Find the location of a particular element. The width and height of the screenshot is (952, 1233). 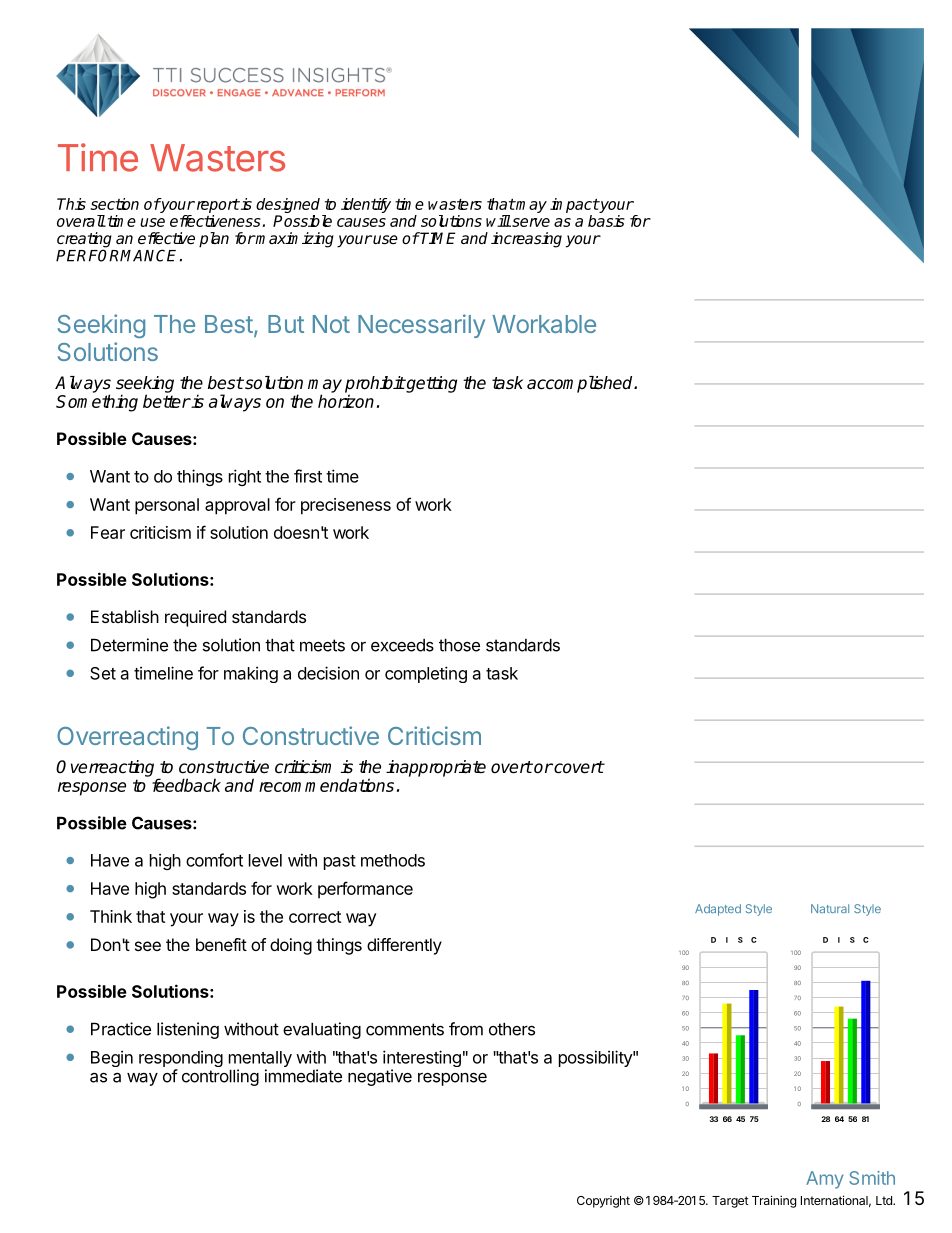

negative is located at coordinates (380, 1077).
